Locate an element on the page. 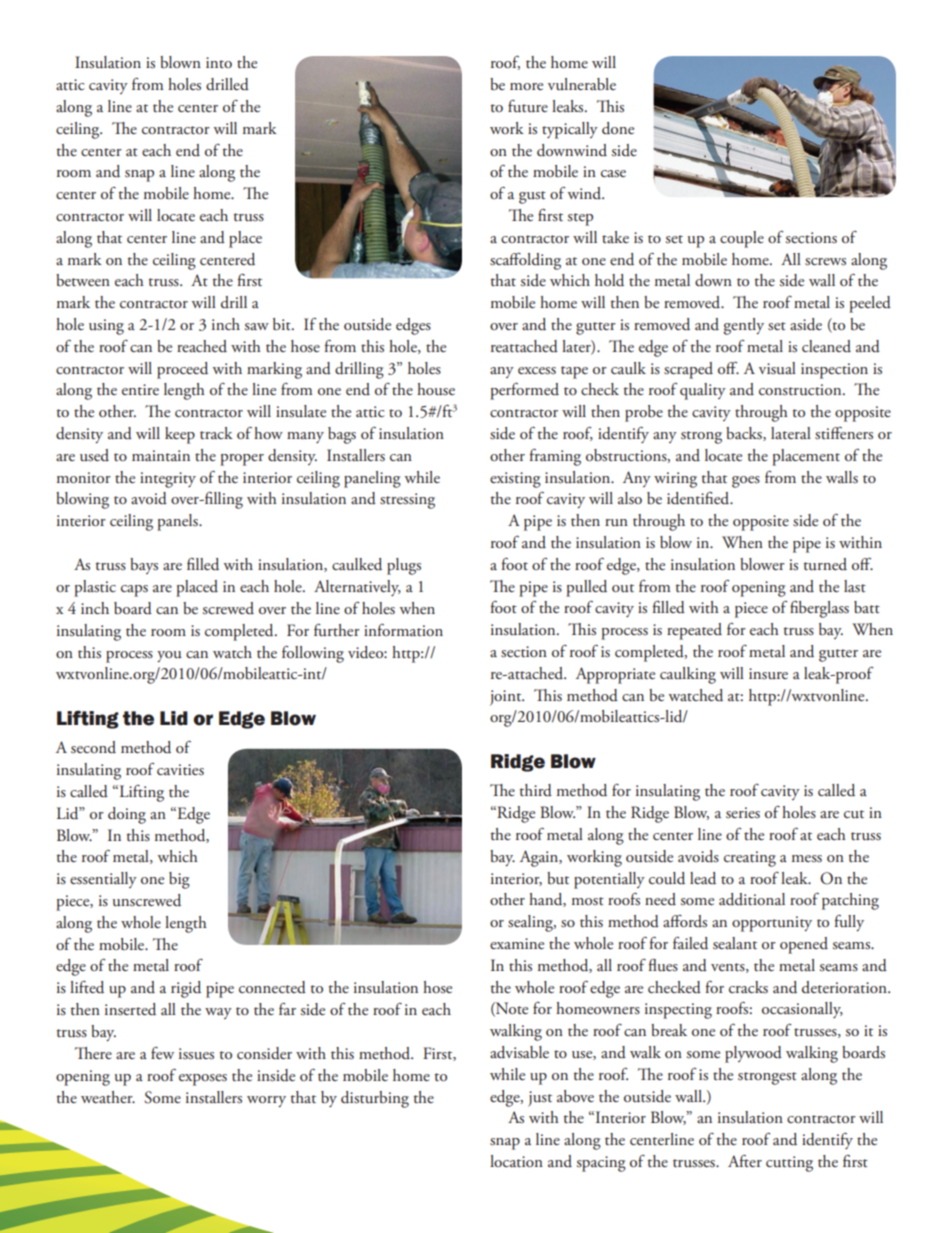 The image size is (952, 1233). exposes is located at coordinates (203, 1080).
